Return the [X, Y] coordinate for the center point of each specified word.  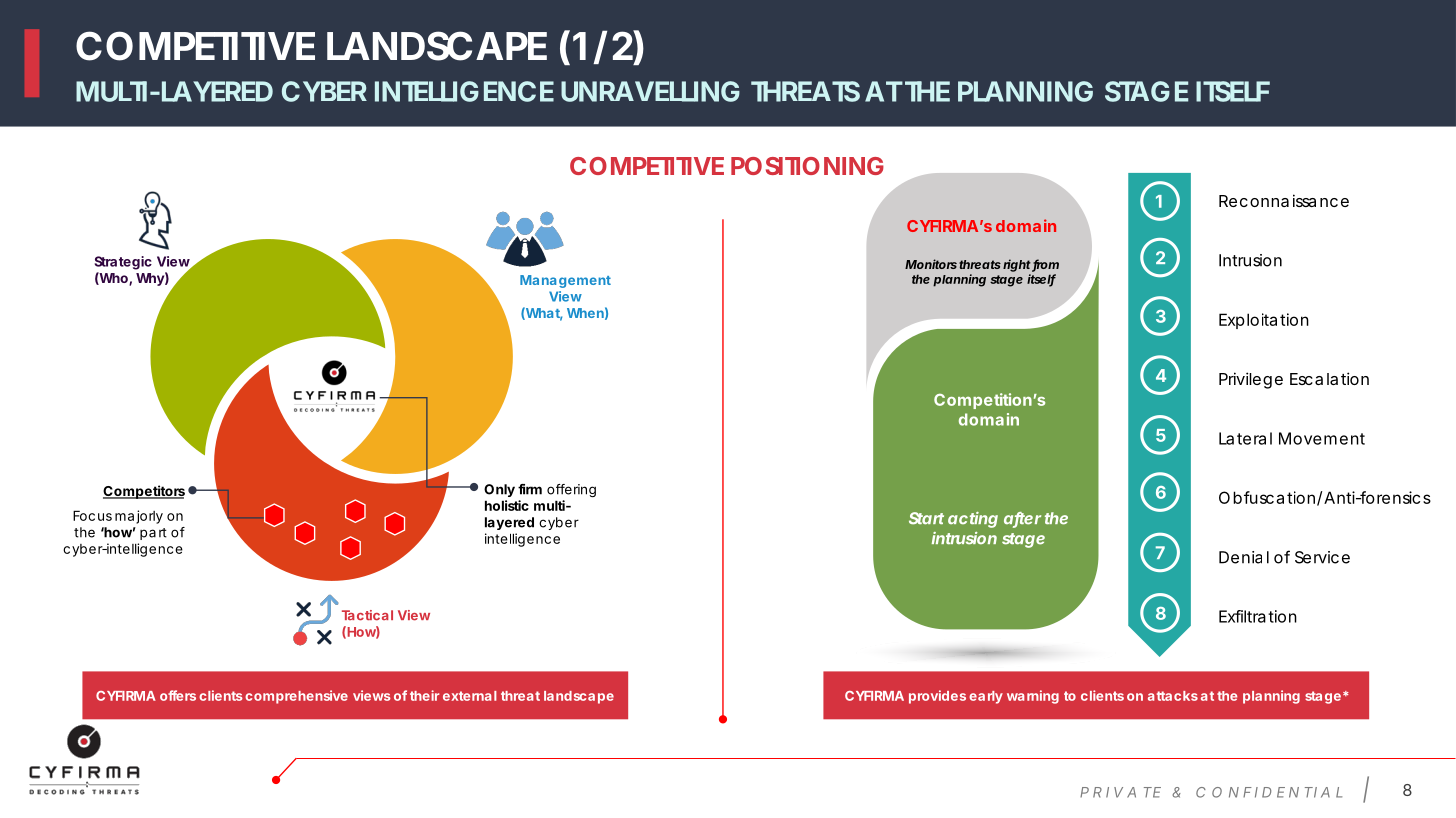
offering [571, 490]
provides [937, 697]
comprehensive [296, 697]
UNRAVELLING [650, 91]
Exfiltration [1258, 616]
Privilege [1251, 380]
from [1045, 265]
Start [926, 518]
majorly [139, 517]
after [1022, 519]
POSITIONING [807, 166]
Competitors [144, 492]
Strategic [123, 263]
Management [565, 281]
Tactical [367, 615]
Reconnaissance [1284, 200]
